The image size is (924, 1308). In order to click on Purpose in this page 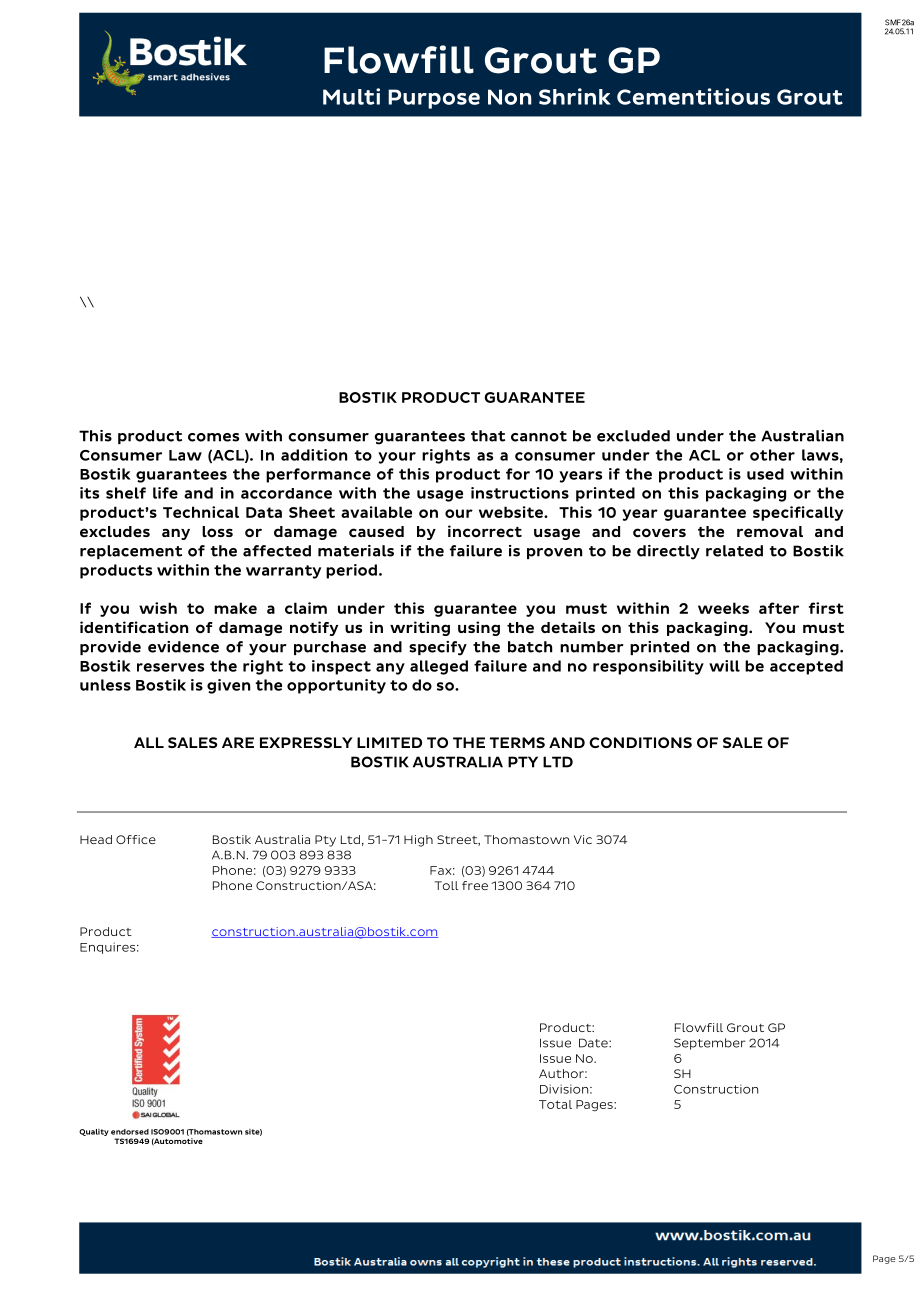, I will do `click(434, 99)`.
